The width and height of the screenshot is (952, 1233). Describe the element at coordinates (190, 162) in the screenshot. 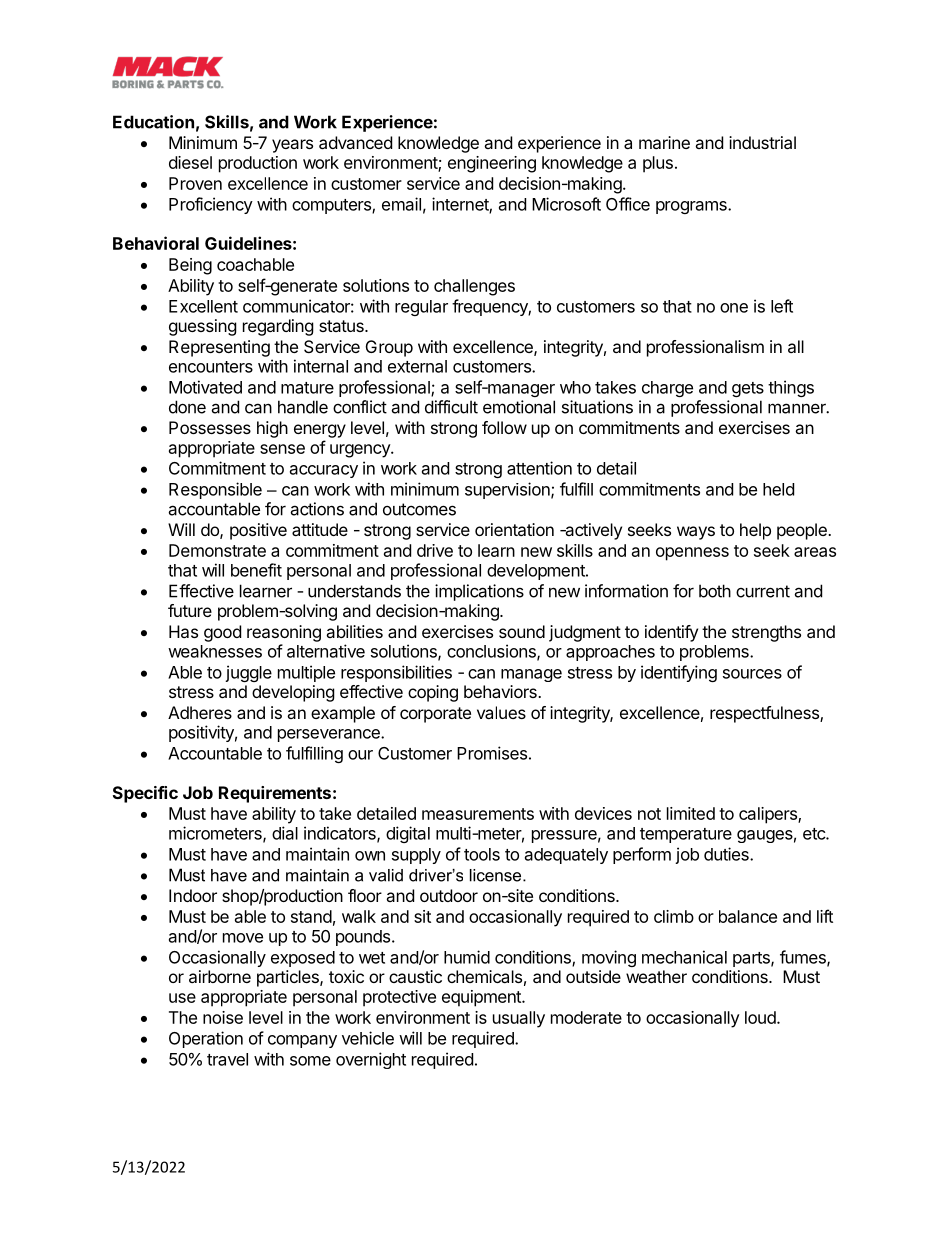

I see `diesel` at that location.
